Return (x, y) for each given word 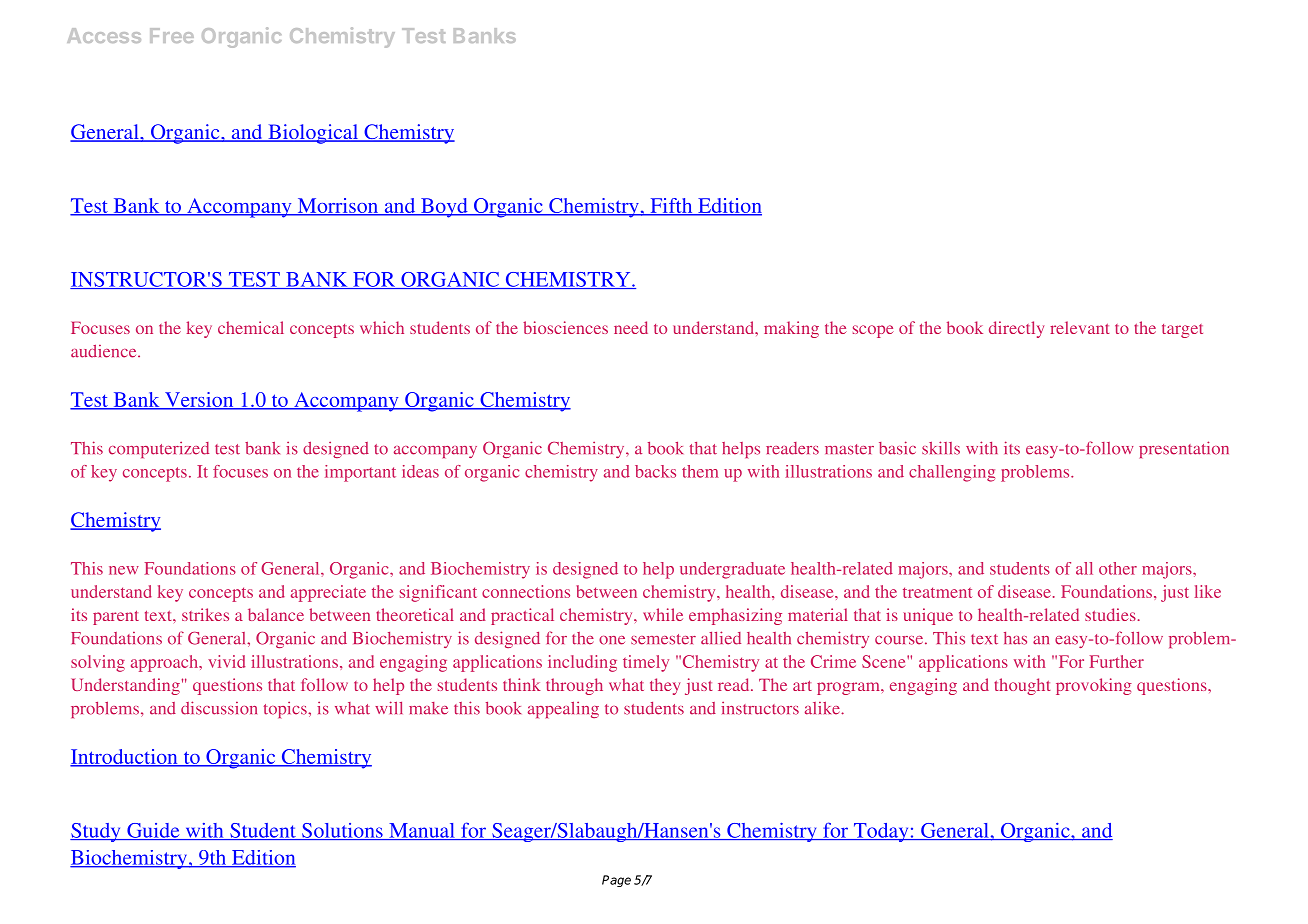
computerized (159, 449)
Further (1117, 661)
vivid (226, 661)
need (631, 327)
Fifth (671, 206)
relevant (1080, 327)
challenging (952, 473)
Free (172, 35)
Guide (153, 831)
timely (646, 663)
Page (616, 881)
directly (1016, 329)
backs (655, 471)
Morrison (338, 206)
